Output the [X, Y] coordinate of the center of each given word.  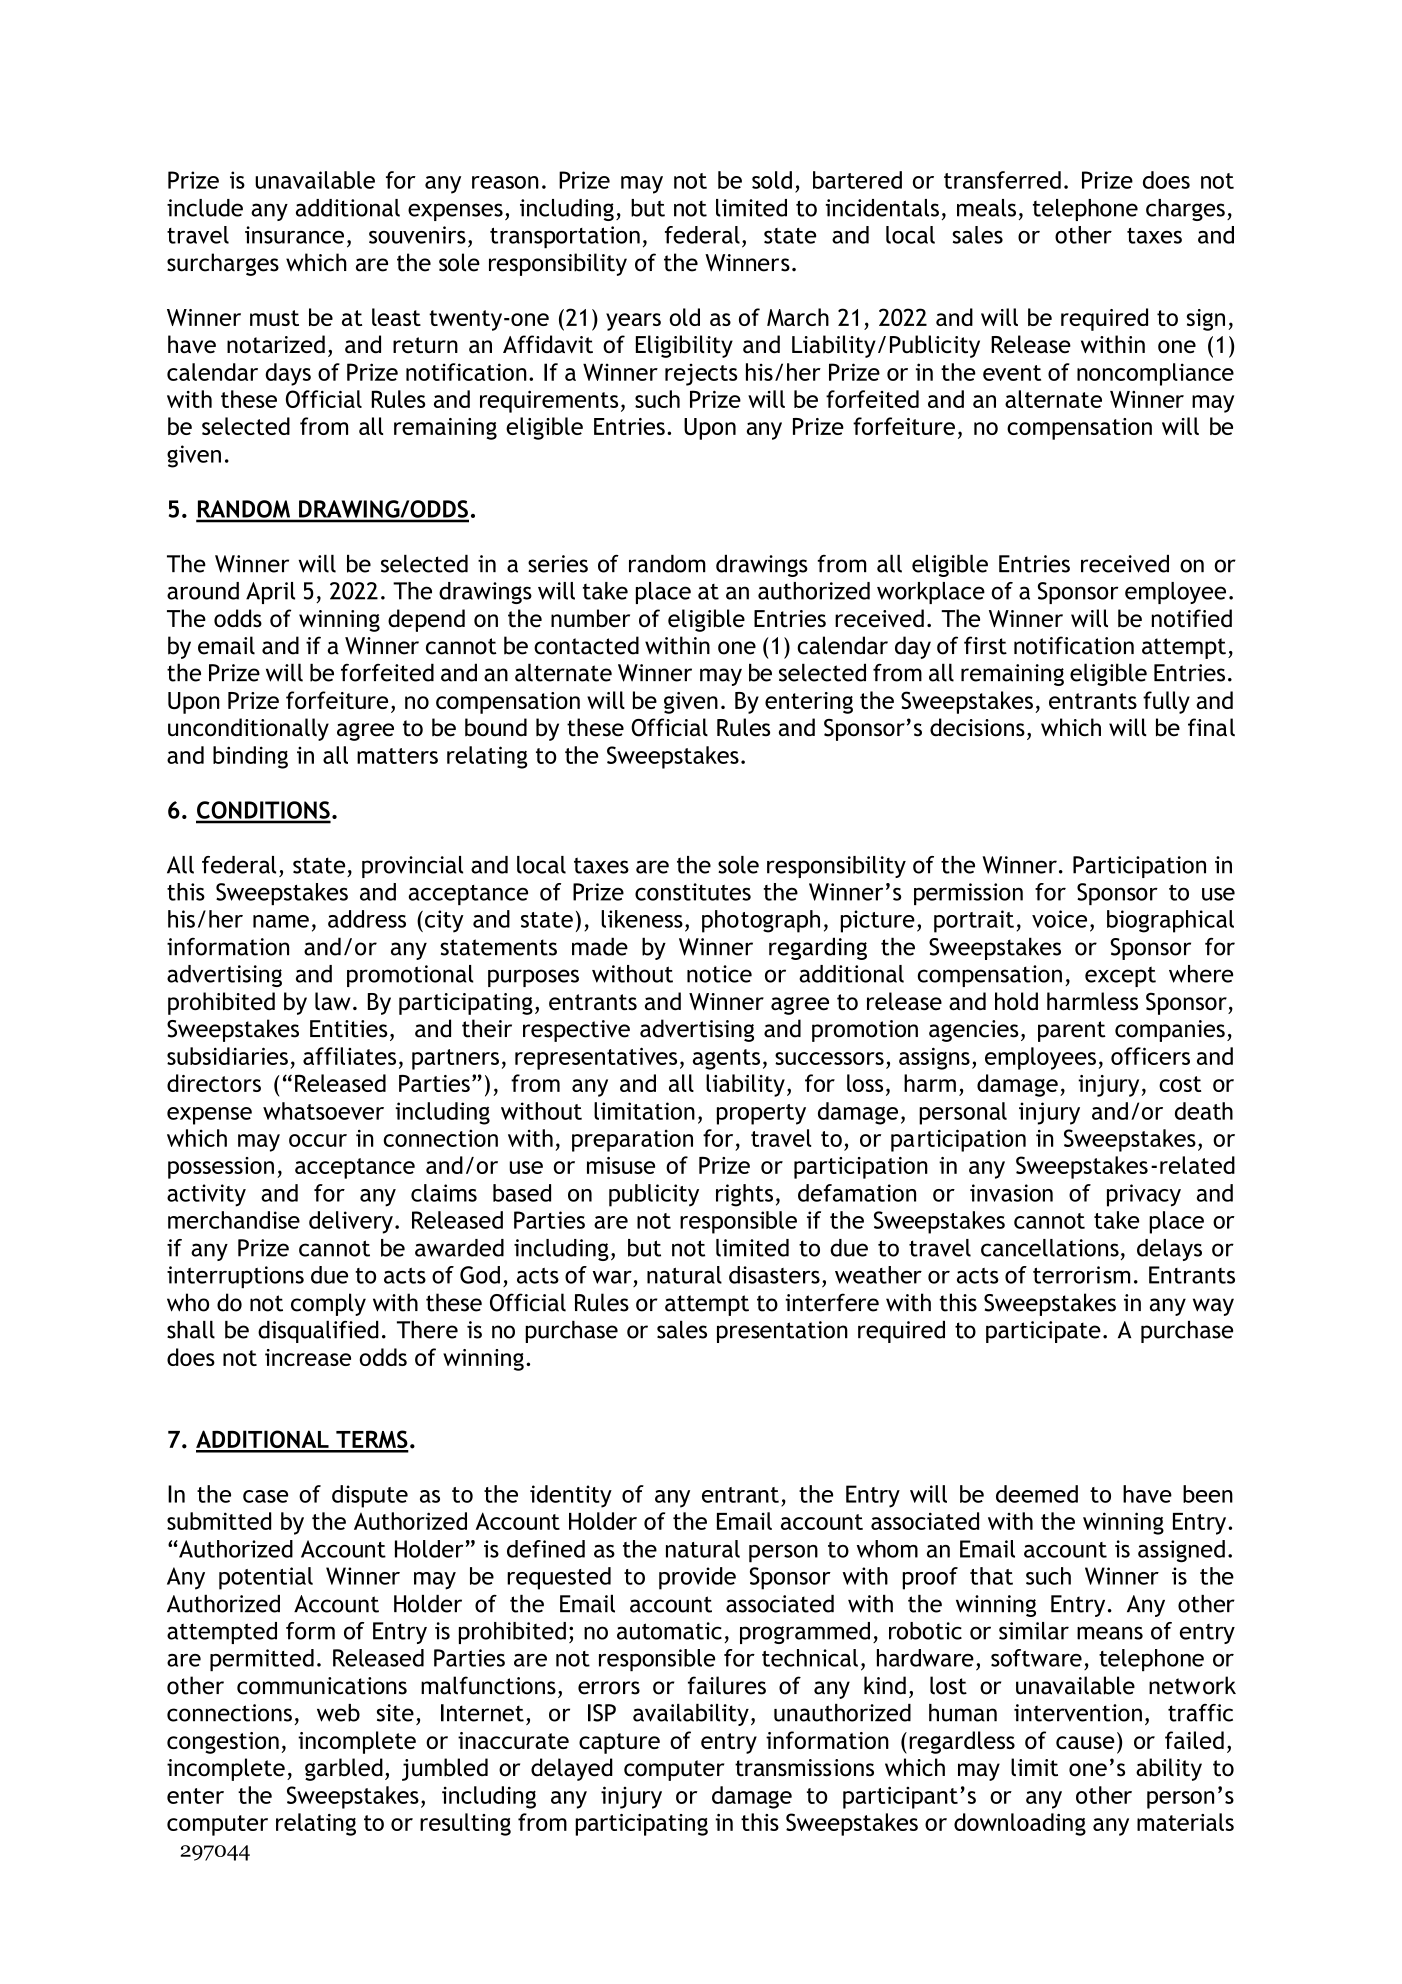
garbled [344, 1769]
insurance [294, 235]
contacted [586, 645]
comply [328, 1304]
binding [250, 757]
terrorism [1081, 1275]
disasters [774, 1275]
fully [1166, 702]
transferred [1002, 180]
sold [772, 180]
